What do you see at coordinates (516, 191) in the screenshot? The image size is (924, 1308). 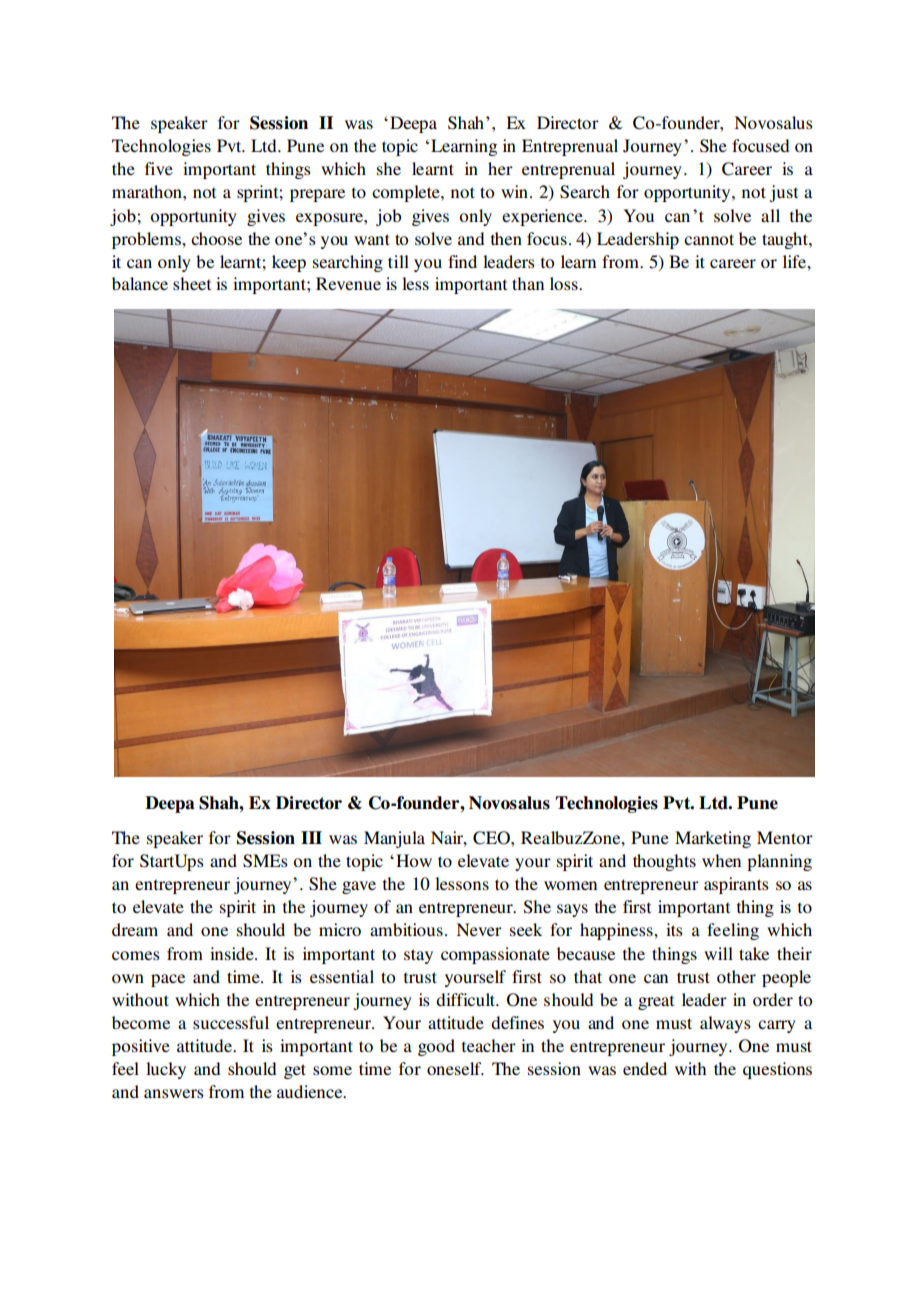 I see `win` at bounding box center [516, 191].
